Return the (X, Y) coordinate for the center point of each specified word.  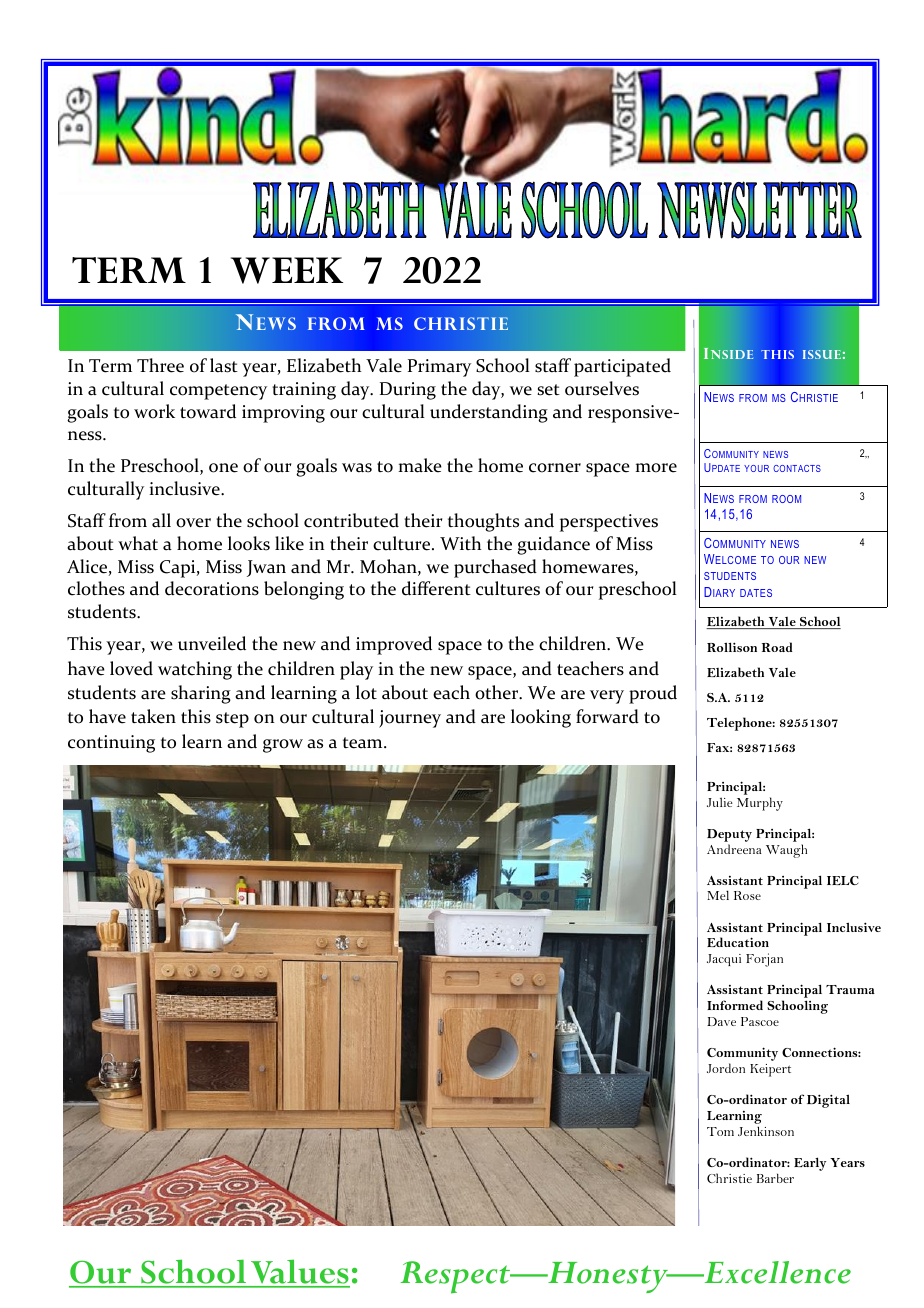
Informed (735, 1005)
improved (394, 645)
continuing (111, 744)
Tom (720, 1131)
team (364, 743)
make (420, 465)
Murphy (760, 804)
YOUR (756, 468)
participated (622, 367)
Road (777, 647)
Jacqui (724, 960)
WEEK (287, 270)
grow (283, 746)
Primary (439, 368)
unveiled (212, 643)
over (193, 523)
